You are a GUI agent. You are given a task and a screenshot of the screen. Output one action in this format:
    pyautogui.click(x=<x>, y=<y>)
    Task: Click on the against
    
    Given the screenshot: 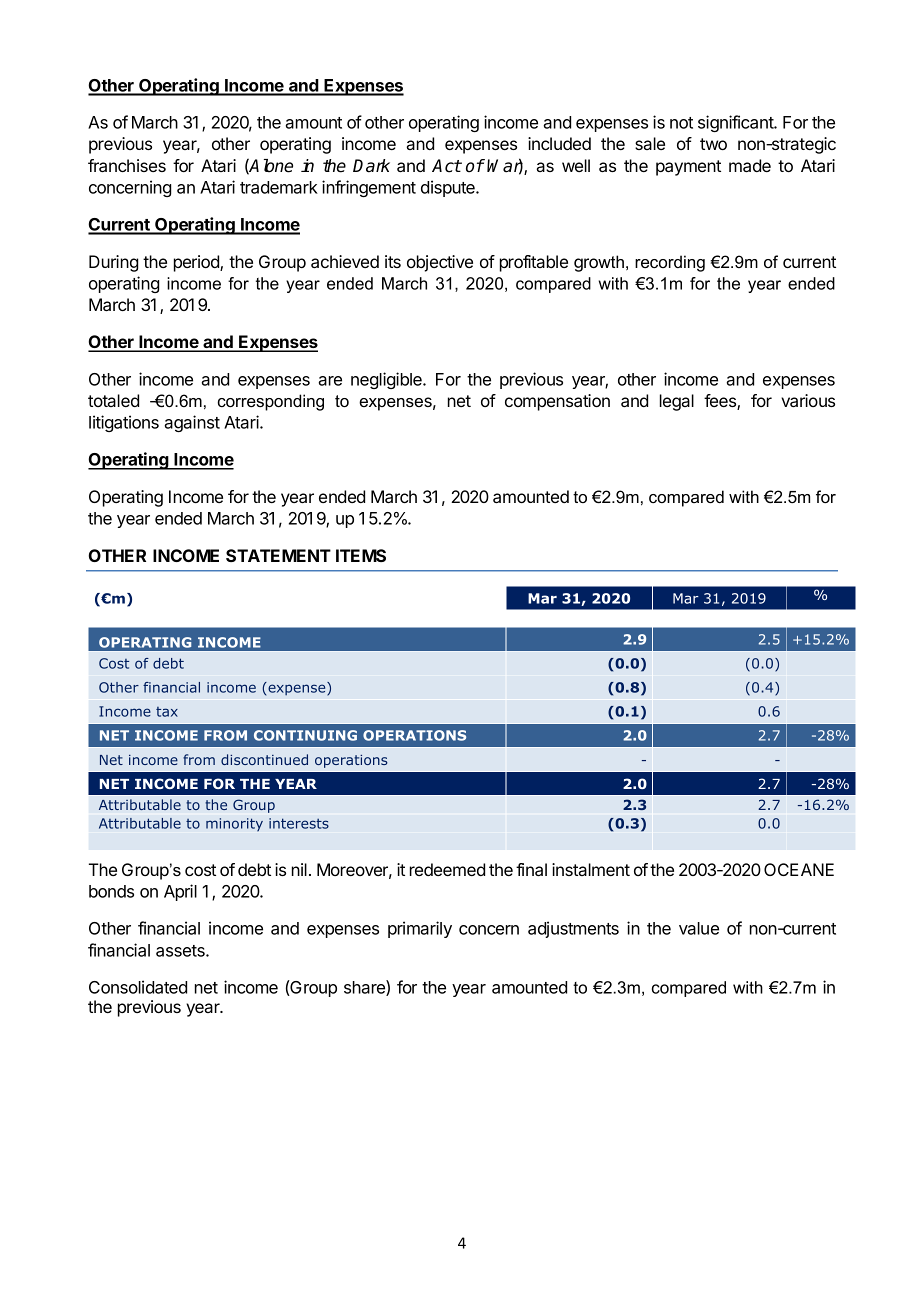 What is the action you would take?
    pyautogui.click(x=192, y=423)
